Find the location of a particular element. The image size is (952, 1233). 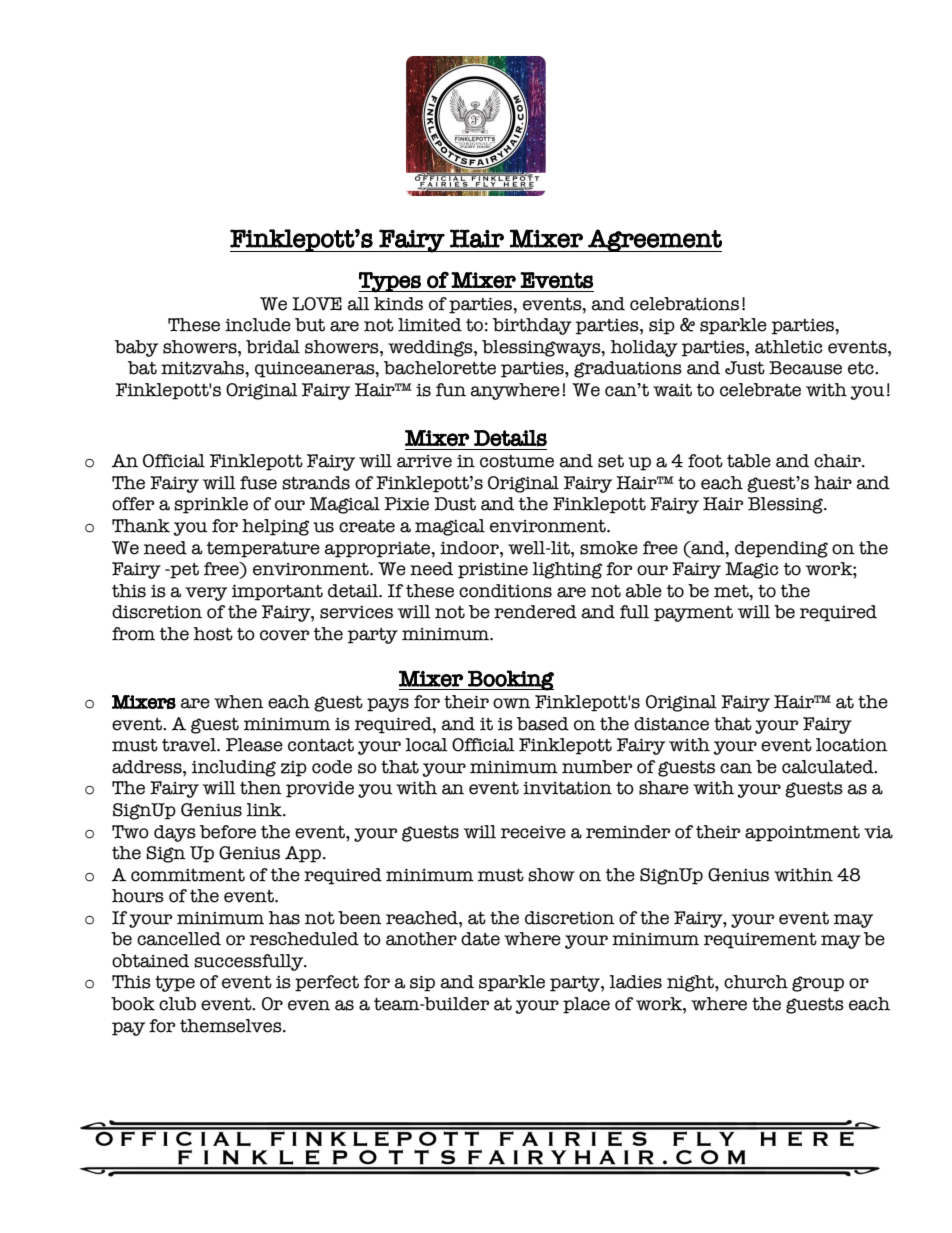

club is located at coordinates (177, 1004).
